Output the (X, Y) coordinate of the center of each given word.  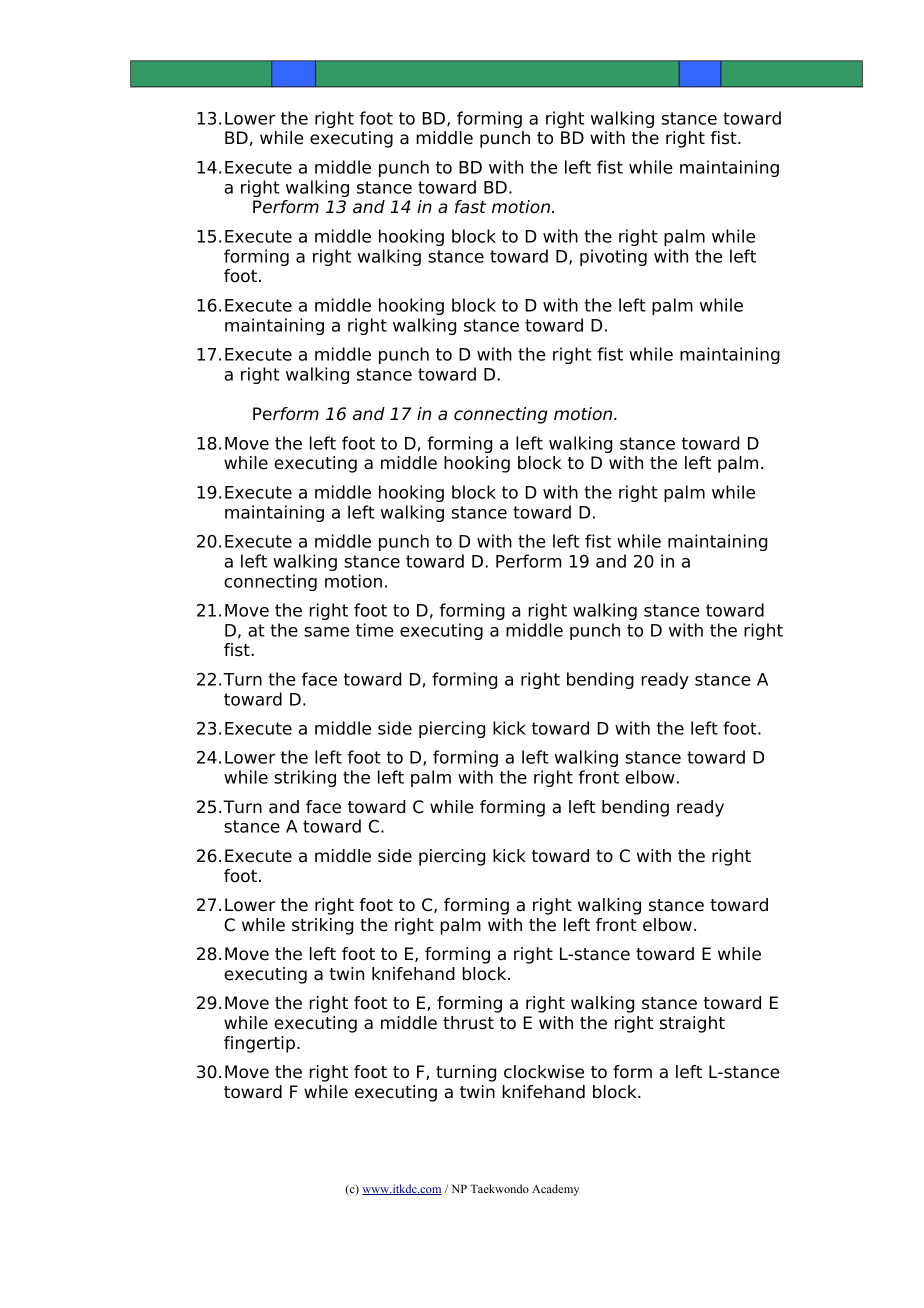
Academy (555, 1190)
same (327, 632)
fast (470, 207)
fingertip (259, 1044)
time (375, 630)
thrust (468, 1023)
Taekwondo (499, 1188)
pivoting (613, 257)
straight (692, 1024)
